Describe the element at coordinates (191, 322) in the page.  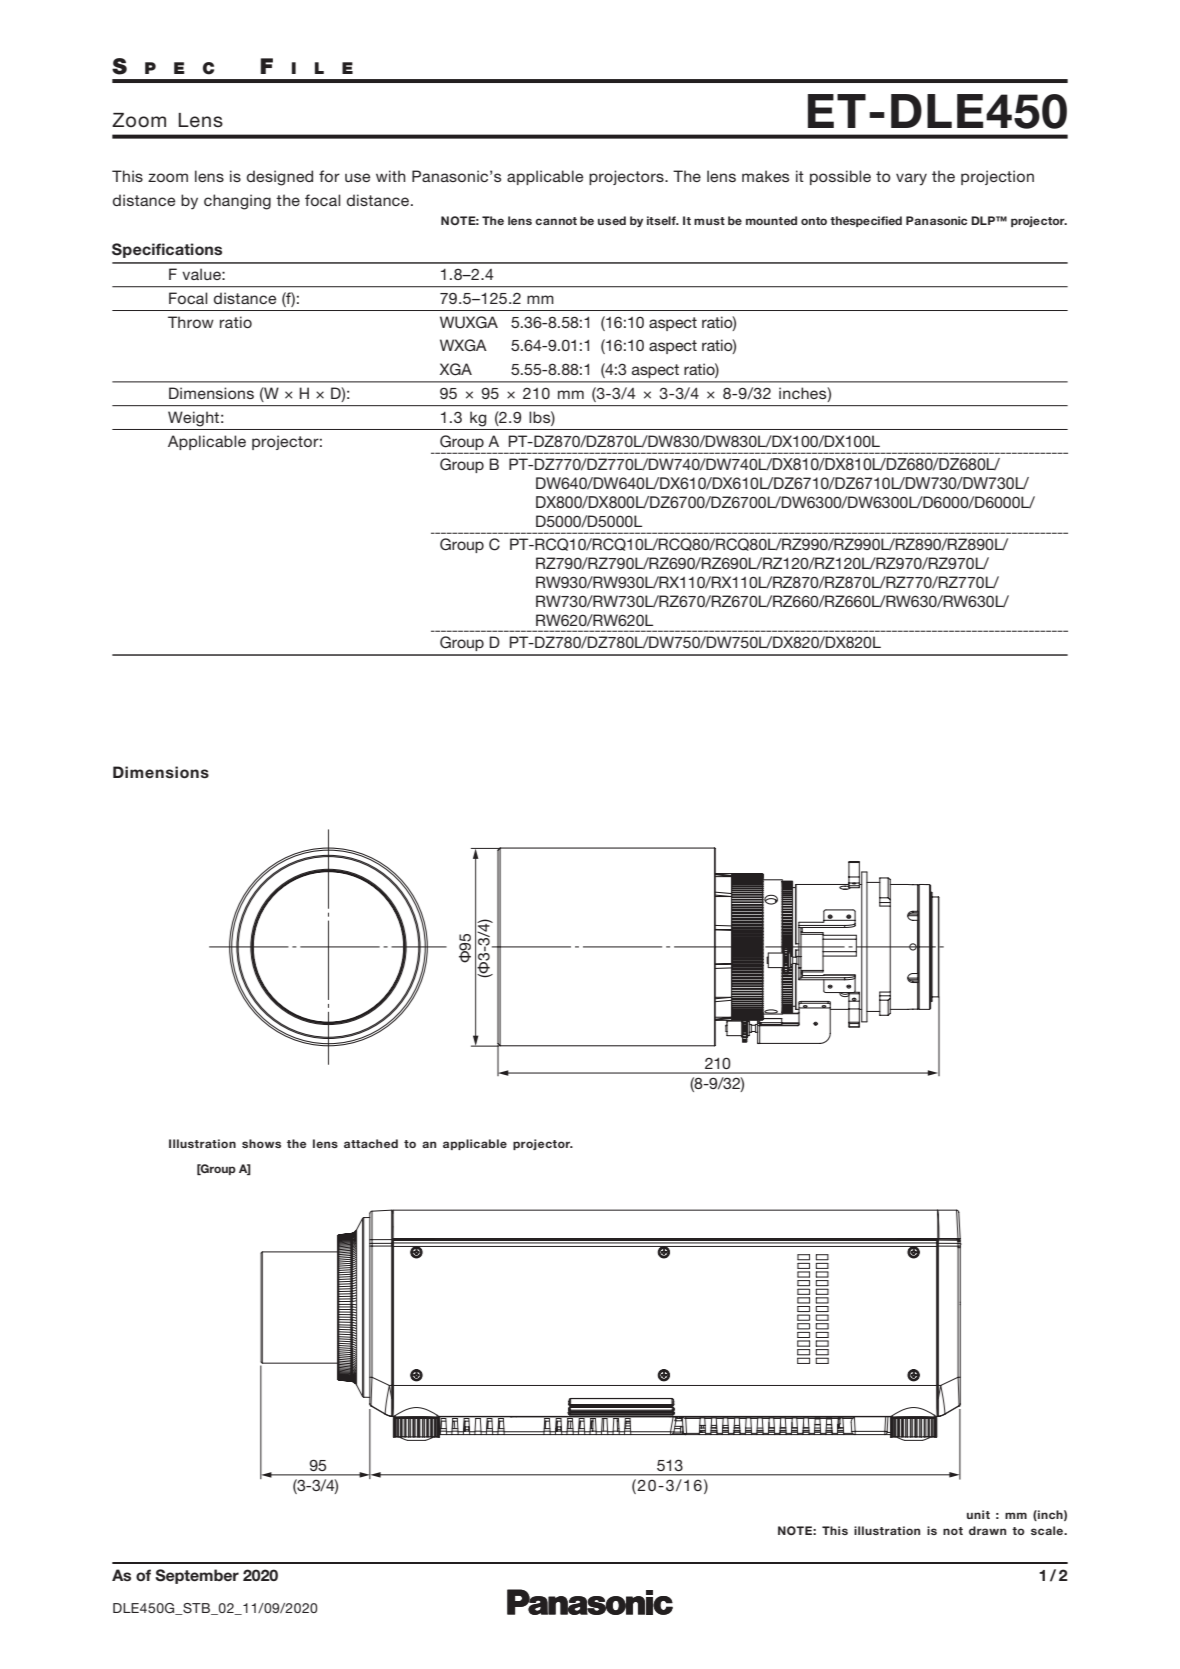
I see `Throw` at that location.
